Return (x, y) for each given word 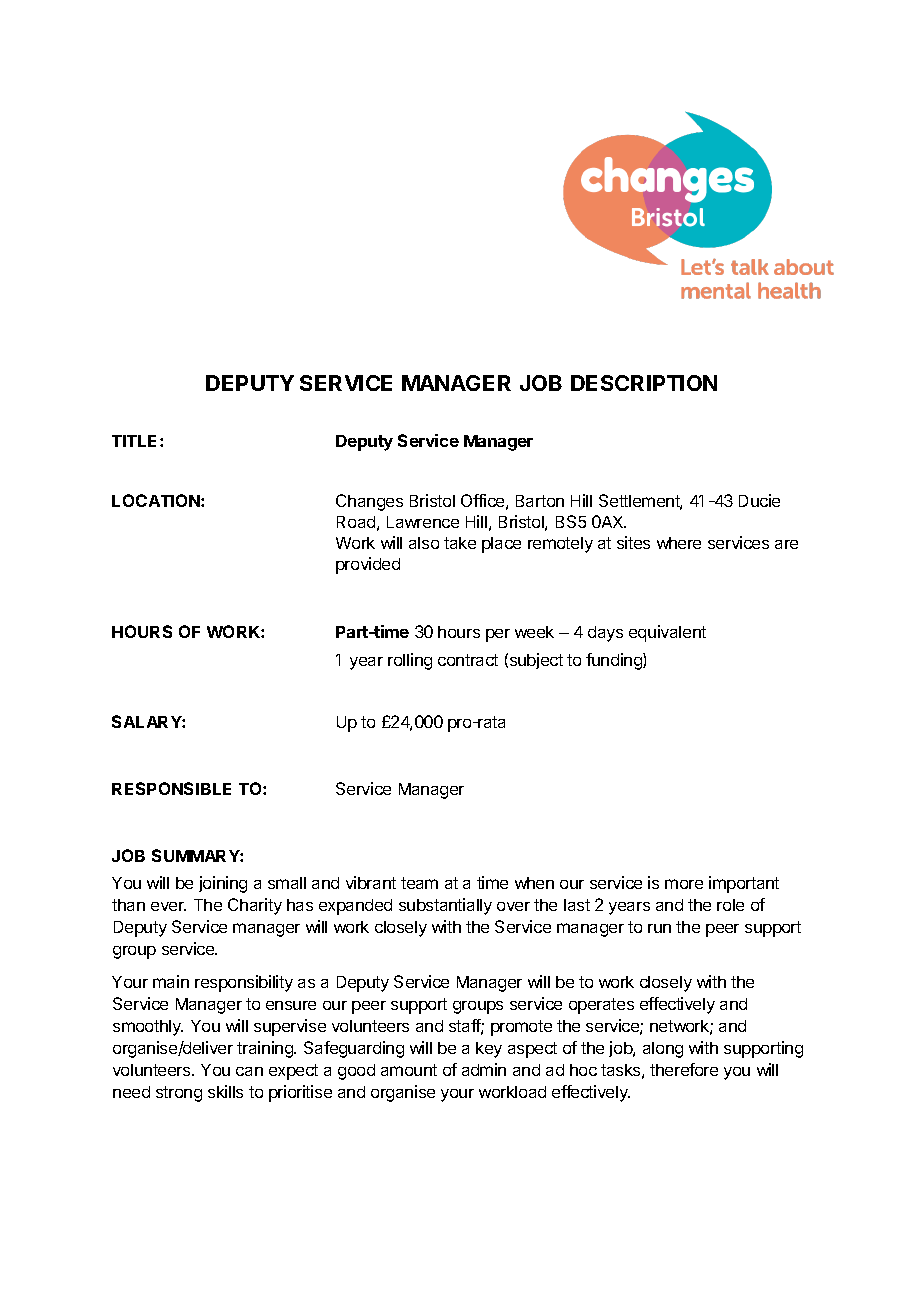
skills (225, 1091)
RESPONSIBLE (171, 788)
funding (615, 661)
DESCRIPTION (644, 383)
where (679, 543)
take (460, 543)
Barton (540, 501)
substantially (445, 906)
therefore (684, 1069)
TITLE (136, 441)
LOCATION (157, 500)
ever (168, 906)
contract (468, 660)
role (730, 905)
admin (484, 1069)
